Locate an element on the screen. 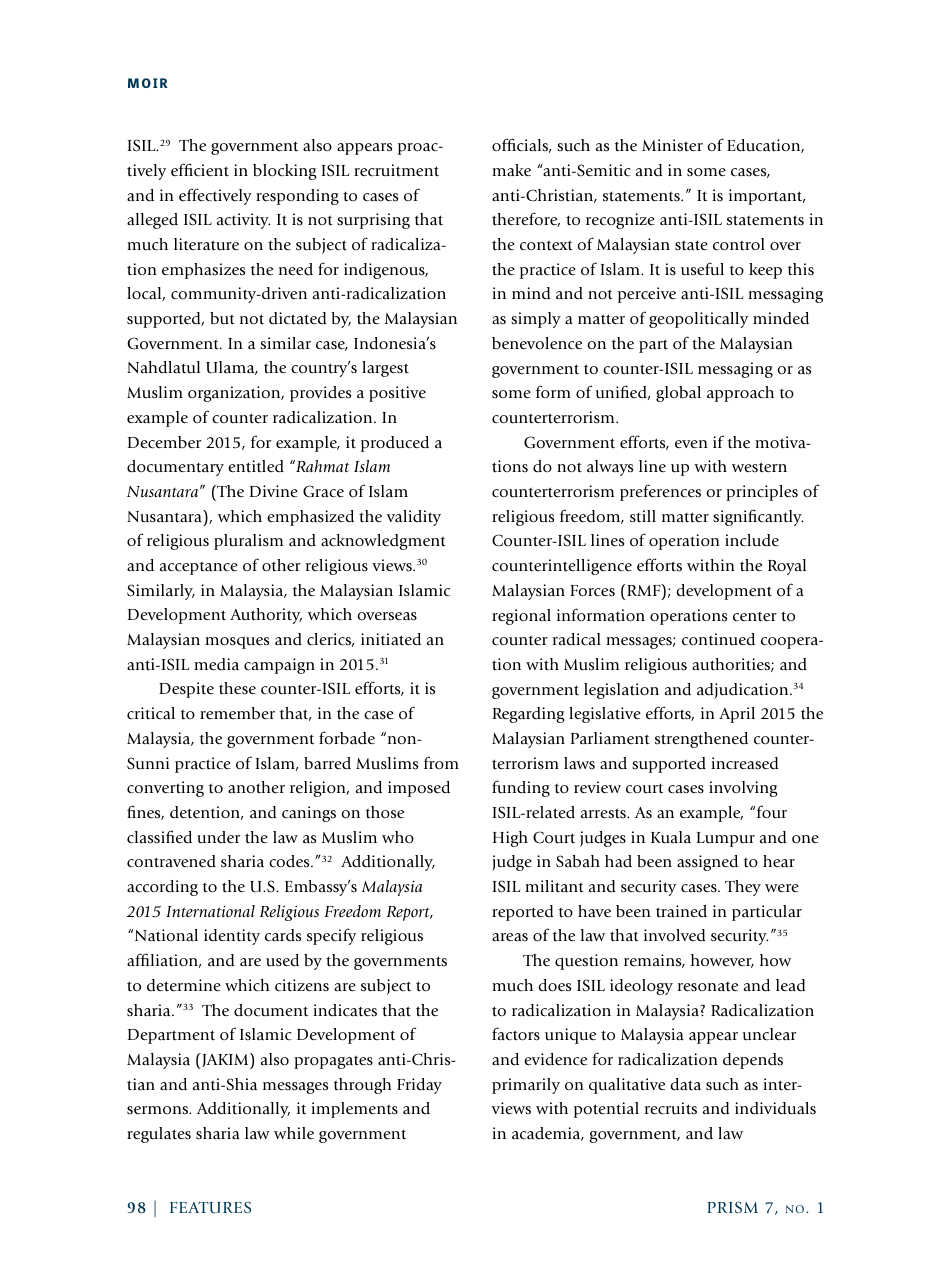  FEATURES is located at coordinates (210, 1207).
